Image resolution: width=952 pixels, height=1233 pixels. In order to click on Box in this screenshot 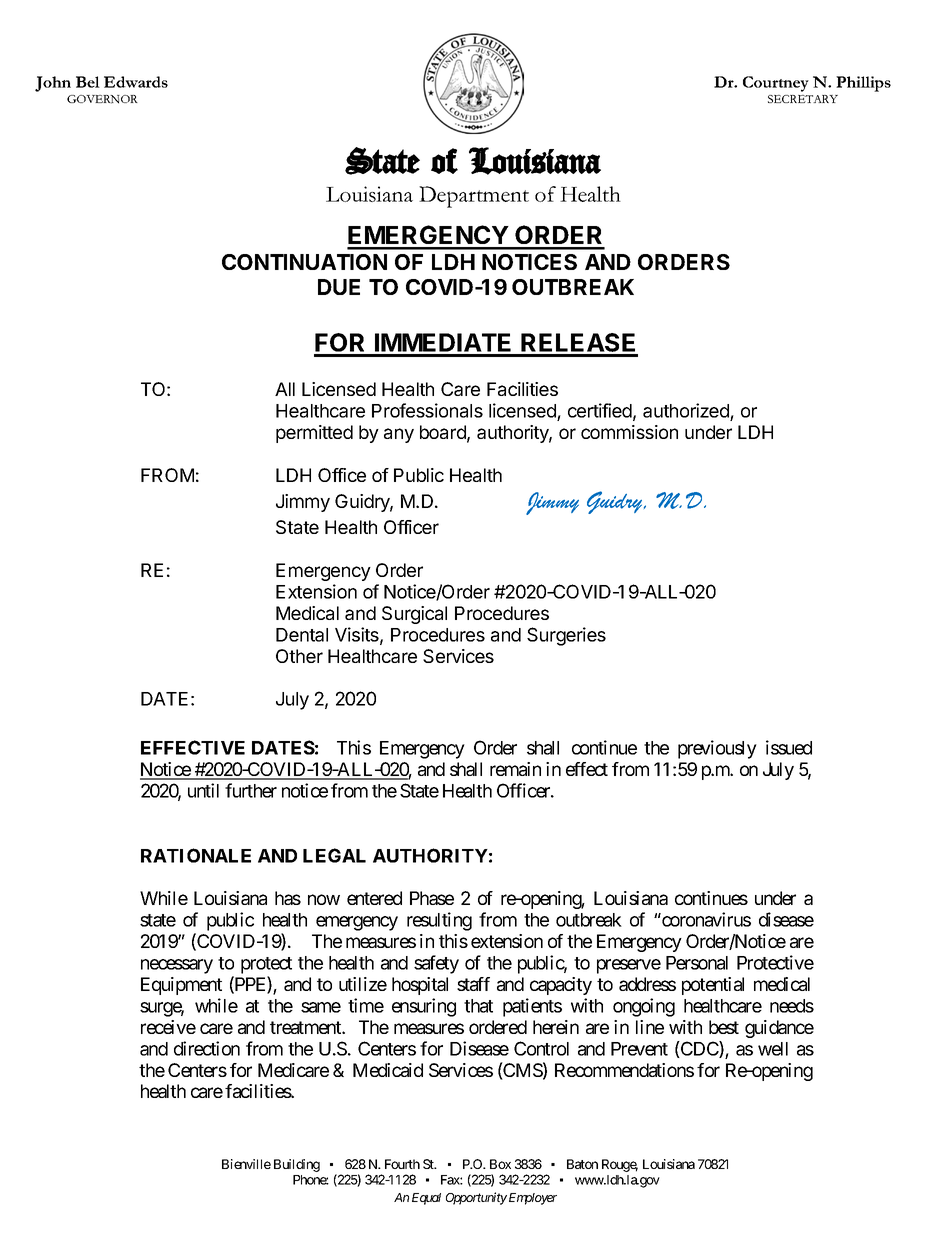, I will do `click(500, 1164)`.
